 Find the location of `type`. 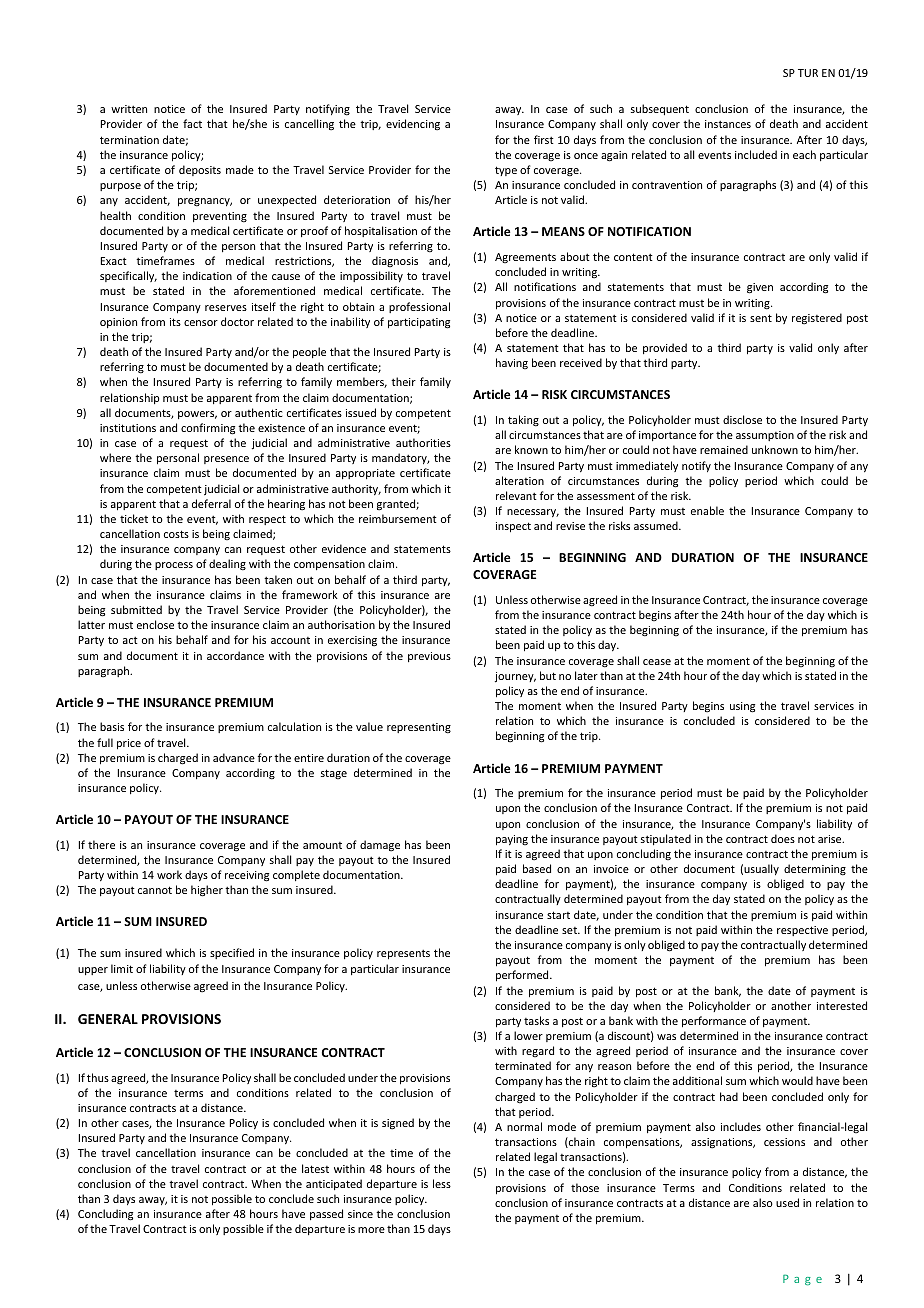

type is located at coordinates (506, 171).
